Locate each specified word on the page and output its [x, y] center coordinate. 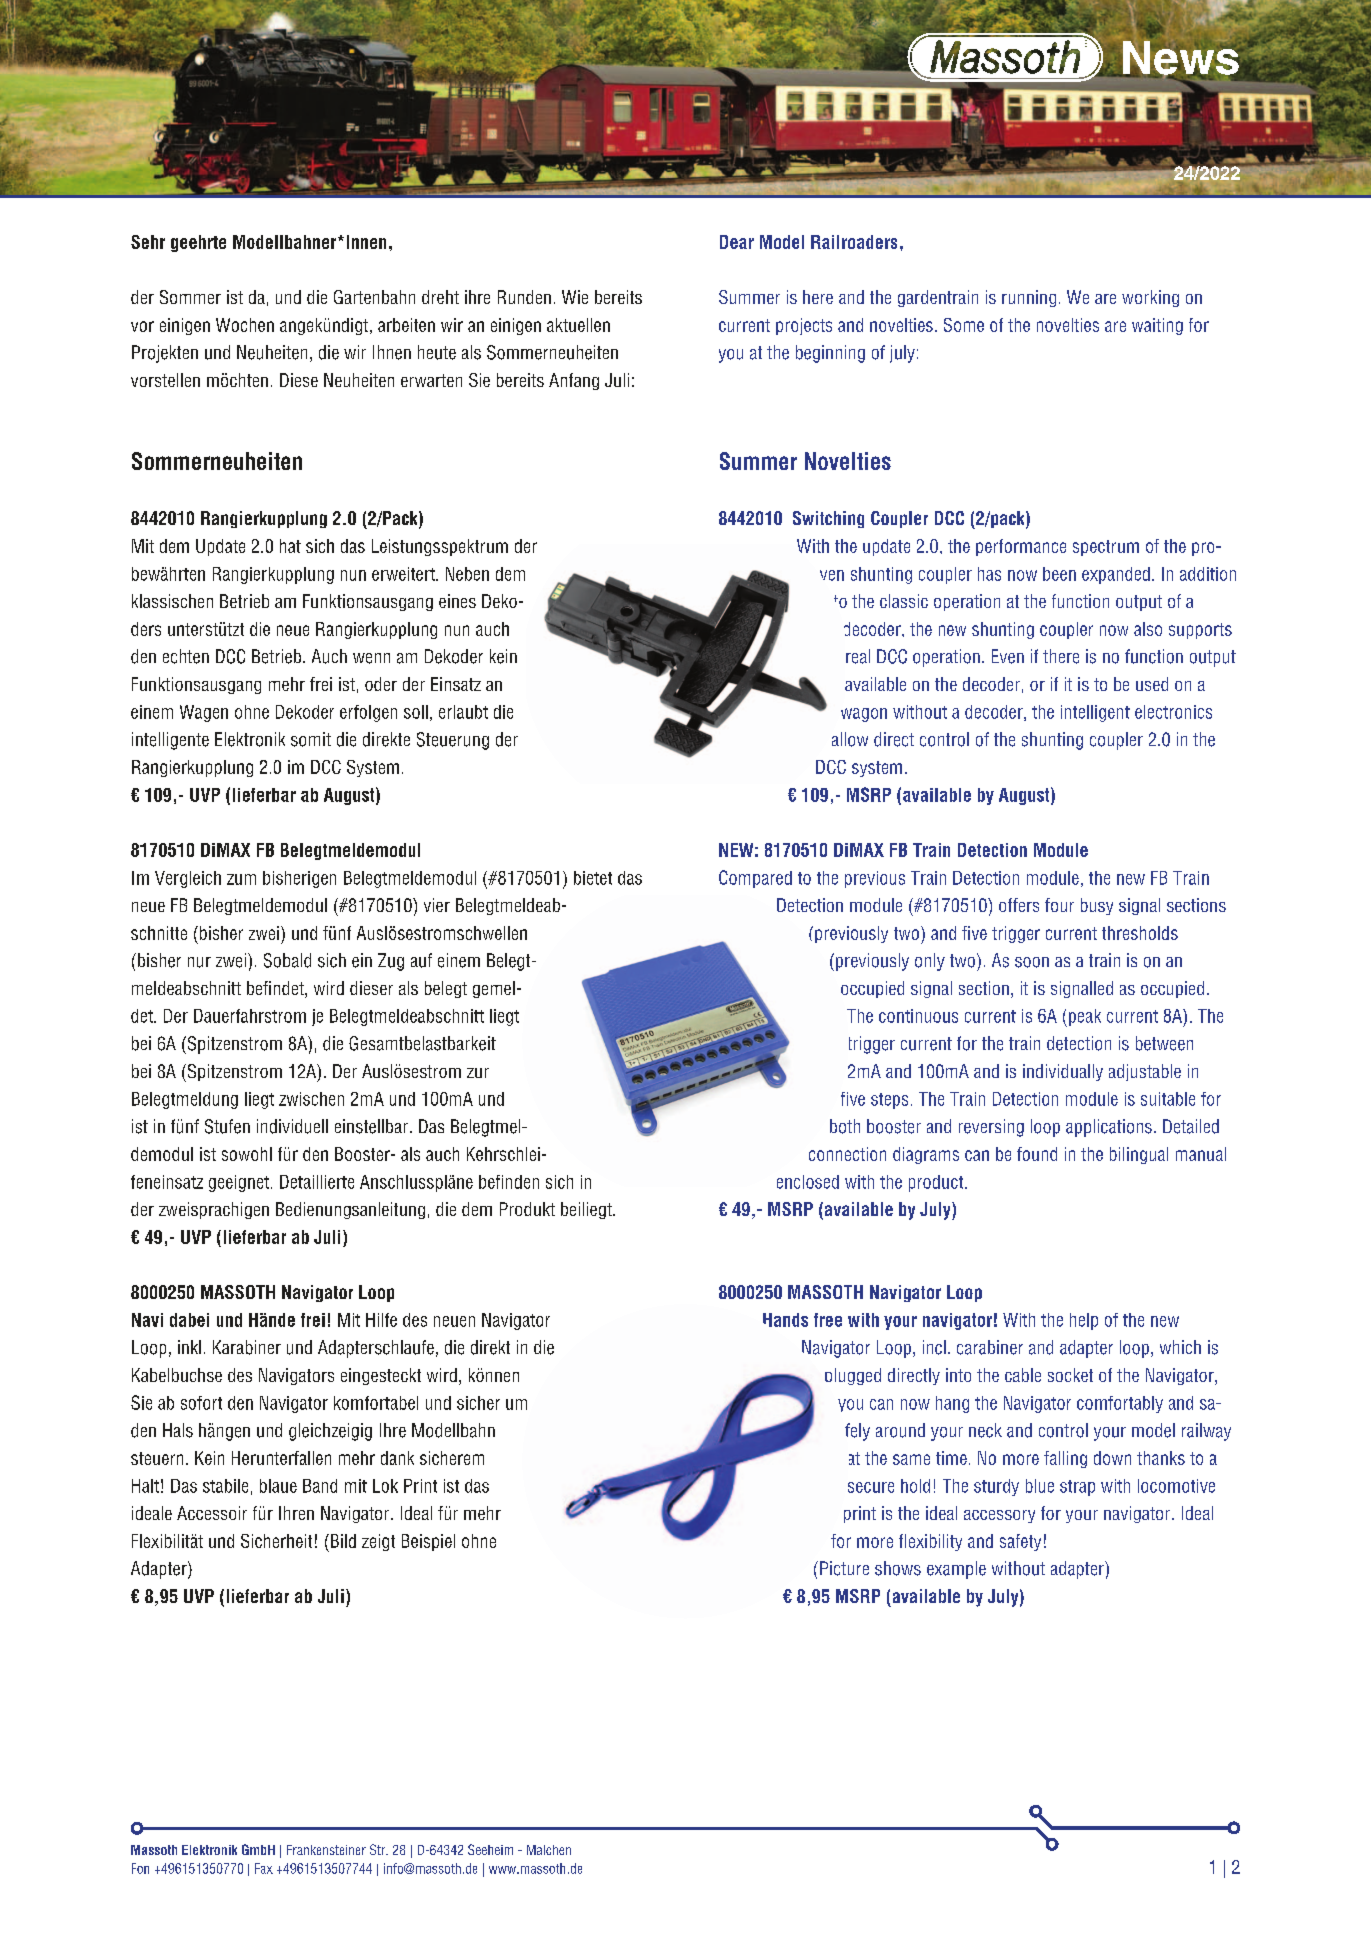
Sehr [148, 242]
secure [871, 1487]
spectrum [1106, 548]
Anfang [574, 381]
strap [1077, 1488]
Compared [755, 879]
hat [290, 546]
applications [1109, 1128]
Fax [264, 1868]
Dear [737, 242]
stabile [225, 1486]
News [1181, 59]
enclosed [808, 1182]
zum [241, 879]
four [1059, 905]
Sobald [287, 960]
